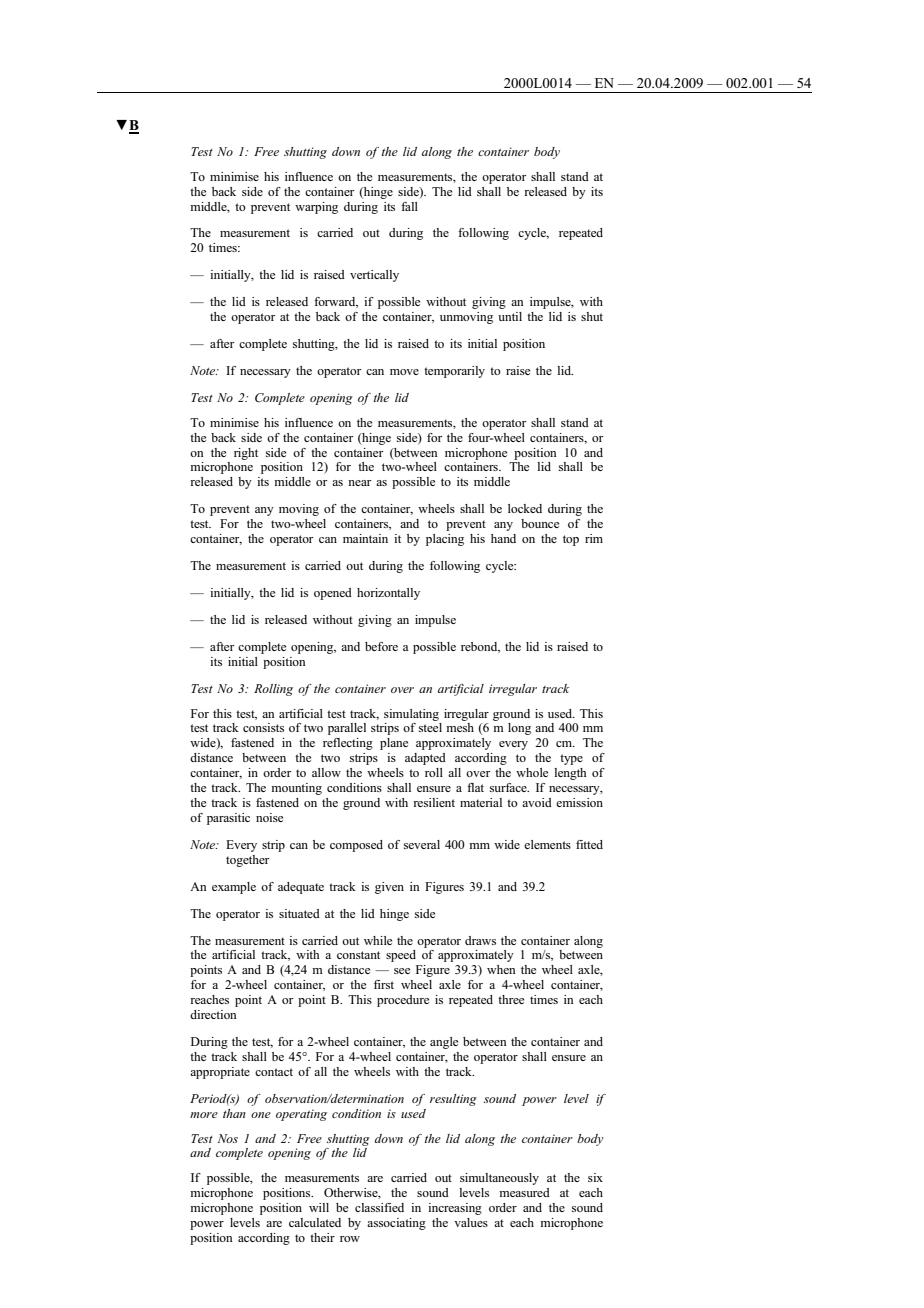  Describe the element at coordinates (246, 454) in the page. I see `right` at that location.
